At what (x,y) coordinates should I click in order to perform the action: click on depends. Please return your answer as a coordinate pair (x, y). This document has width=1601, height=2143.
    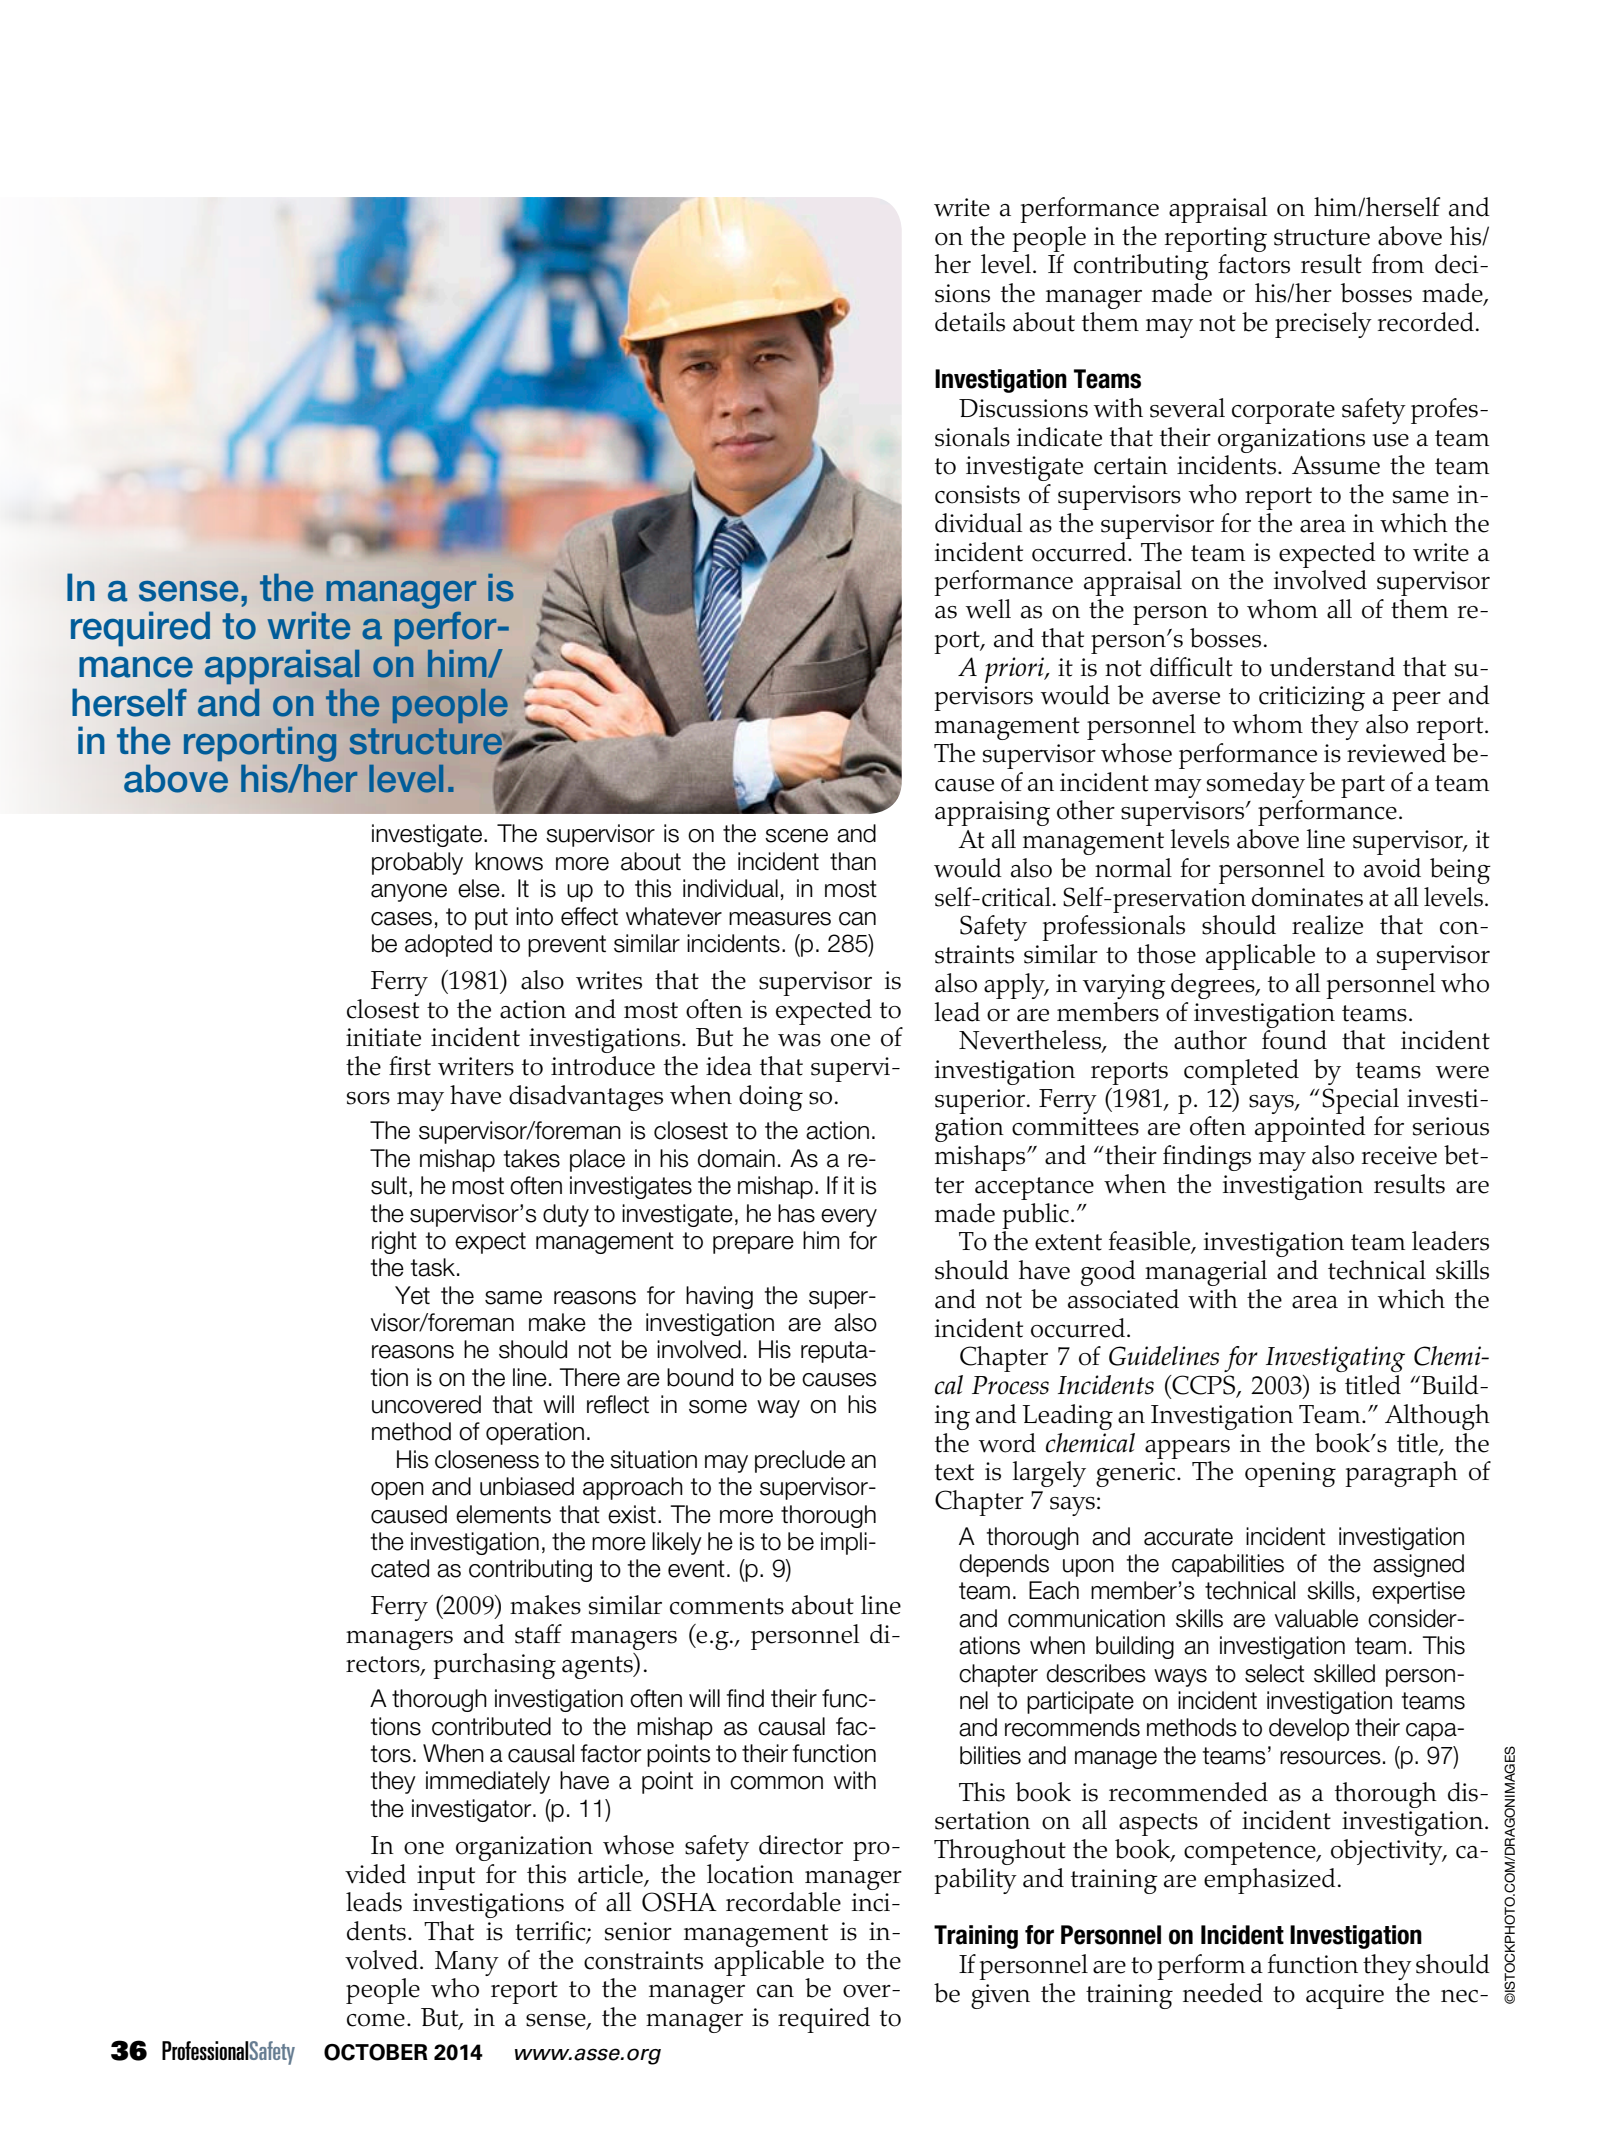
    Looking at the image, I should click on (1004, 1565).
